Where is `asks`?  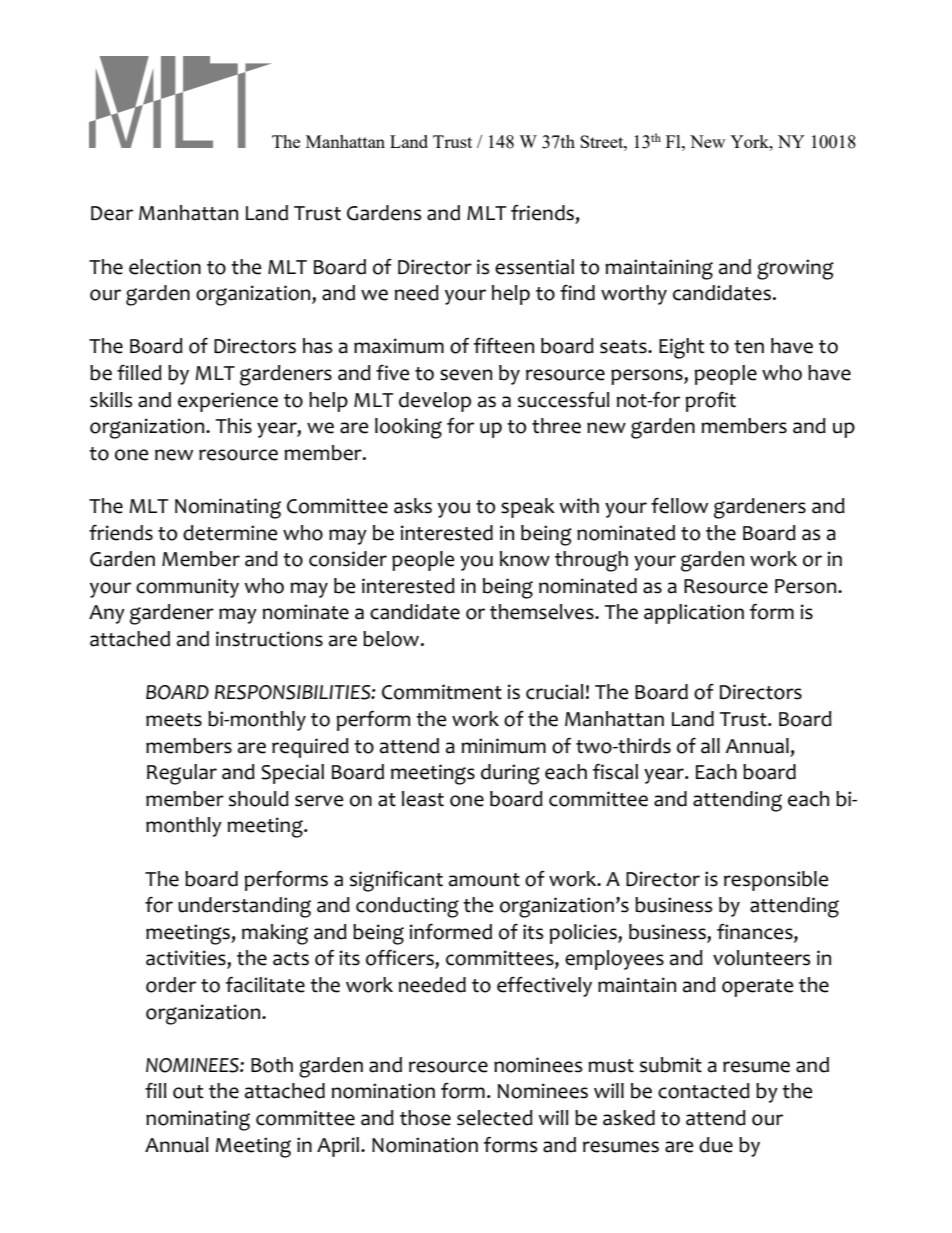
asks is located at coordinates (413, 506).
